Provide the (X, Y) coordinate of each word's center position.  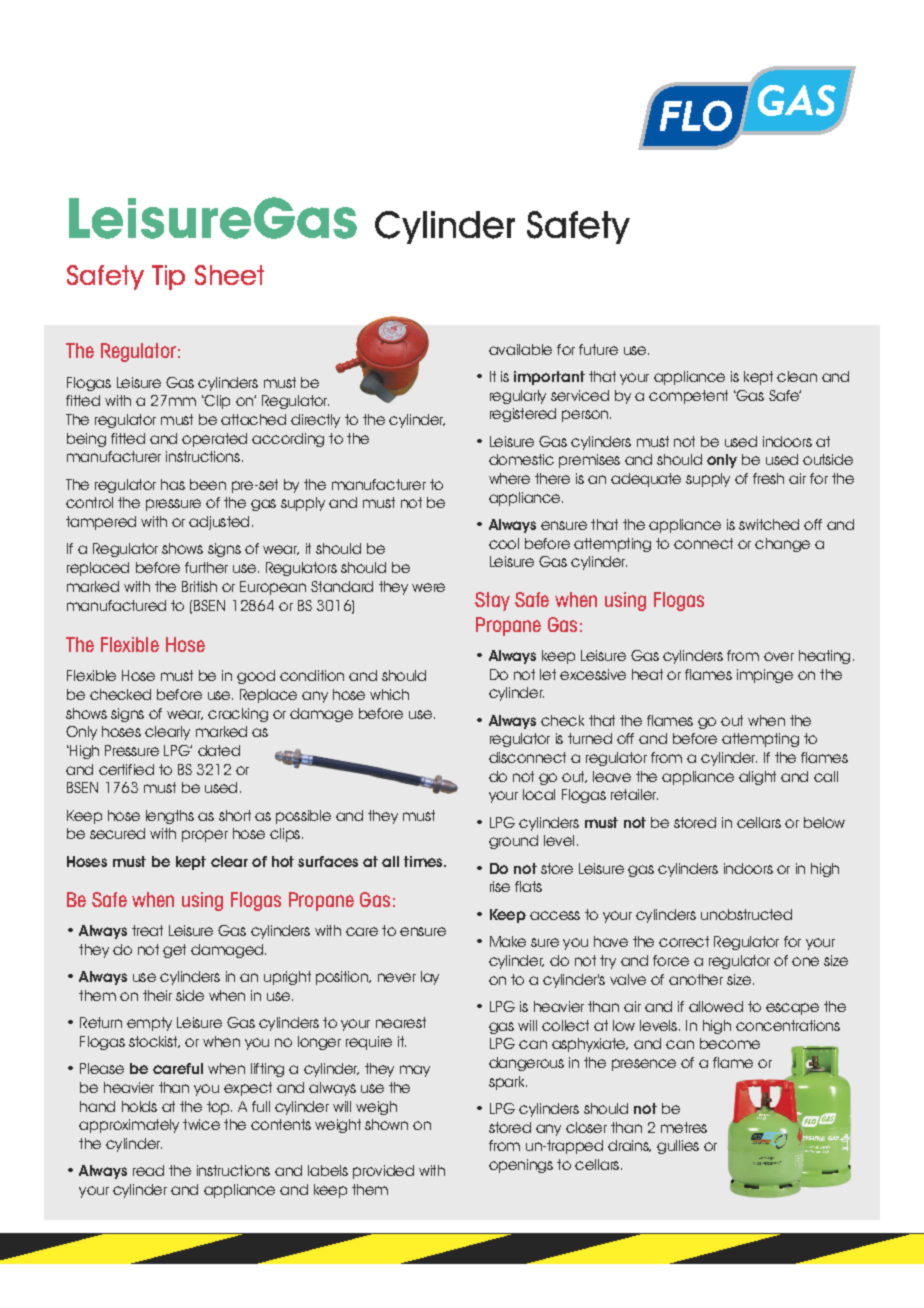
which (389, 694)
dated (219, 750)
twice (201, 1124)
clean (797, 376)
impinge (765, 676)
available (520, 349)
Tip (168, 277)
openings (521, 1166)
